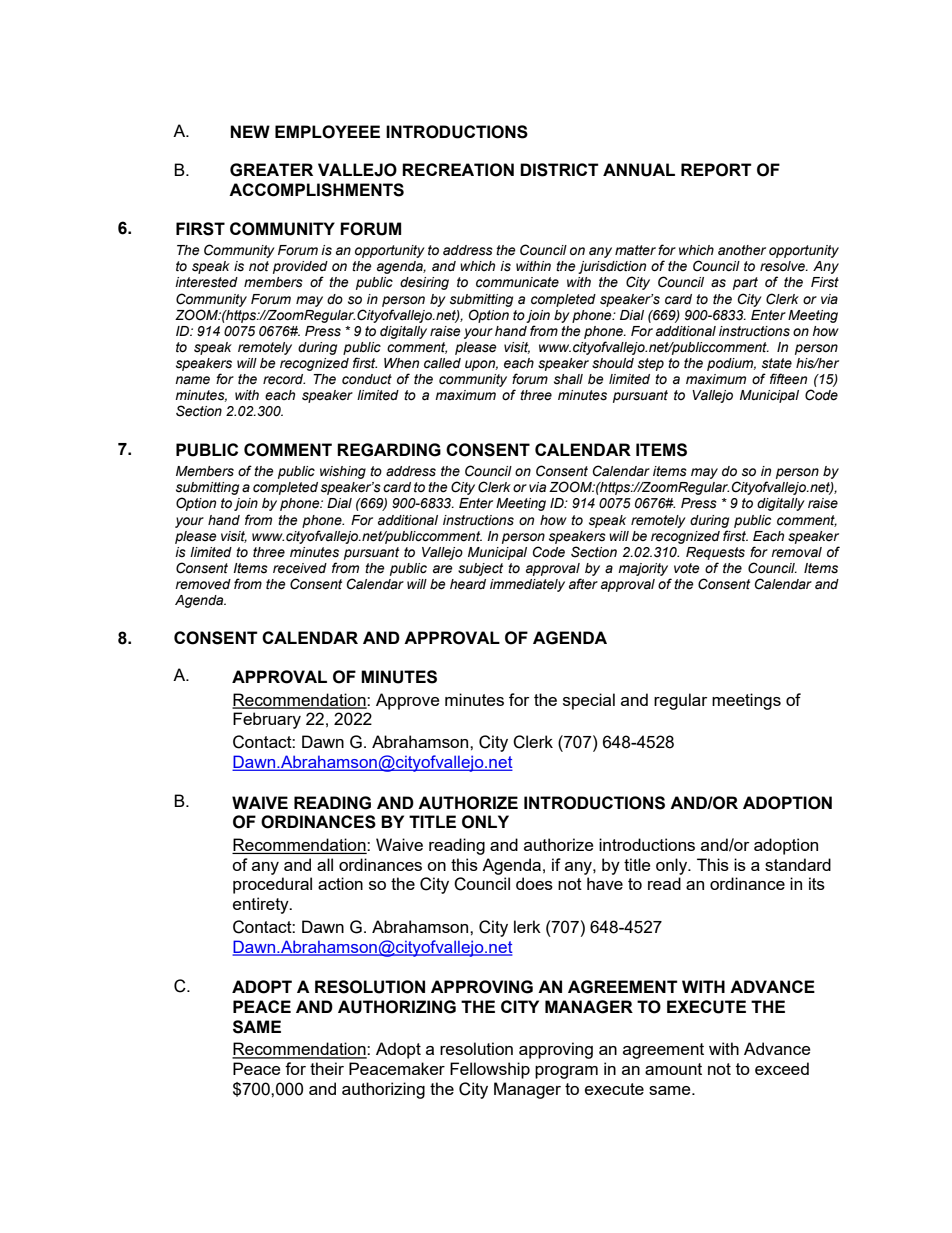 Image resolution: width=952 pixels, height=1233 pixels. I want to click on REPORT, so click(716, 170).
